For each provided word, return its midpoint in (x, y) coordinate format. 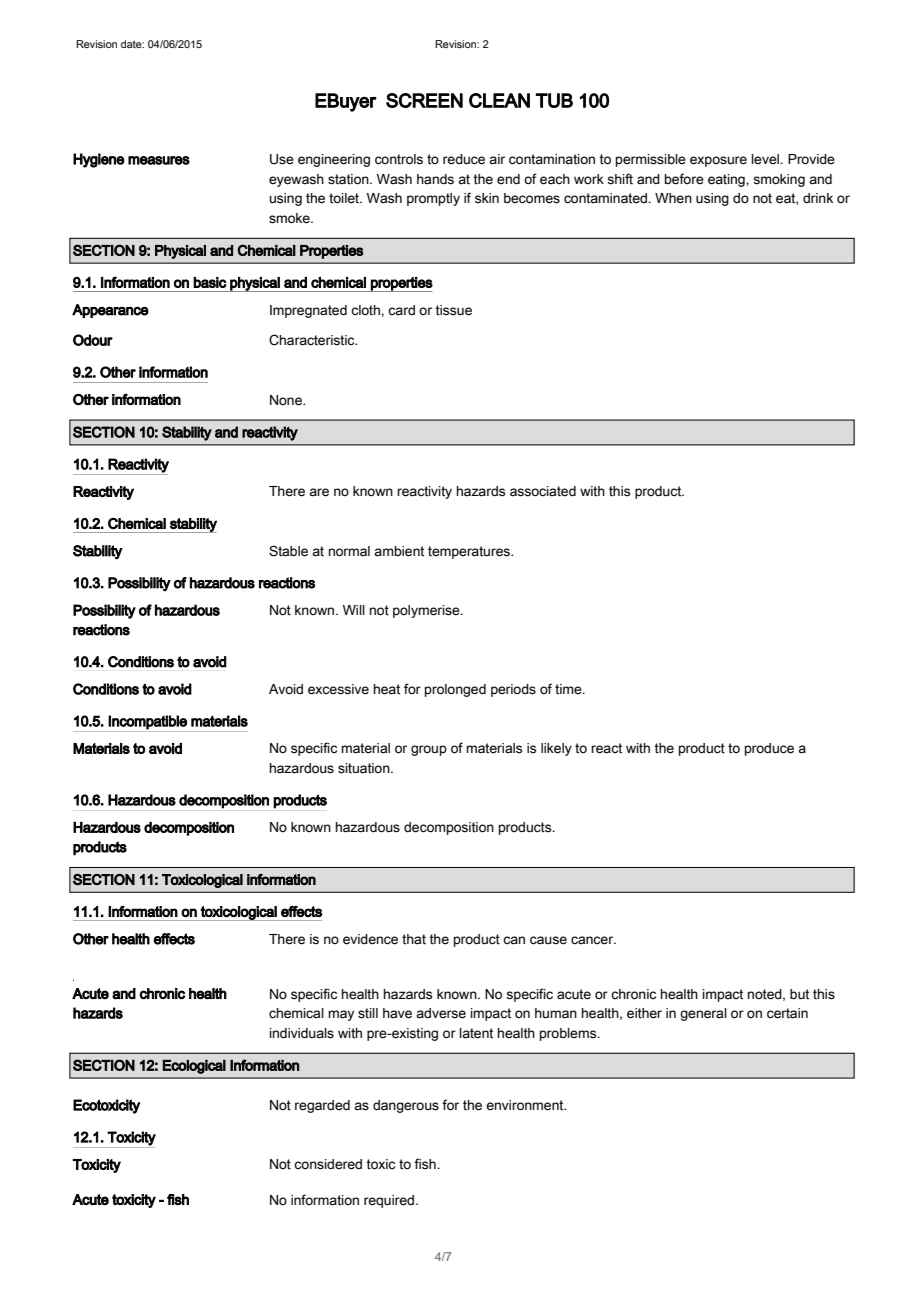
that (414, 939)
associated (543, 491)
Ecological (194, 1067)
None (287, 400)
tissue (453, 310)
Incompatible (147, 722)
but (799, 994)
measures (159, 160)
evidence (370, 939)
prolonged (455, 690)
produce (769, 749)
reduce (464, 159)
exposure (718, 161)
